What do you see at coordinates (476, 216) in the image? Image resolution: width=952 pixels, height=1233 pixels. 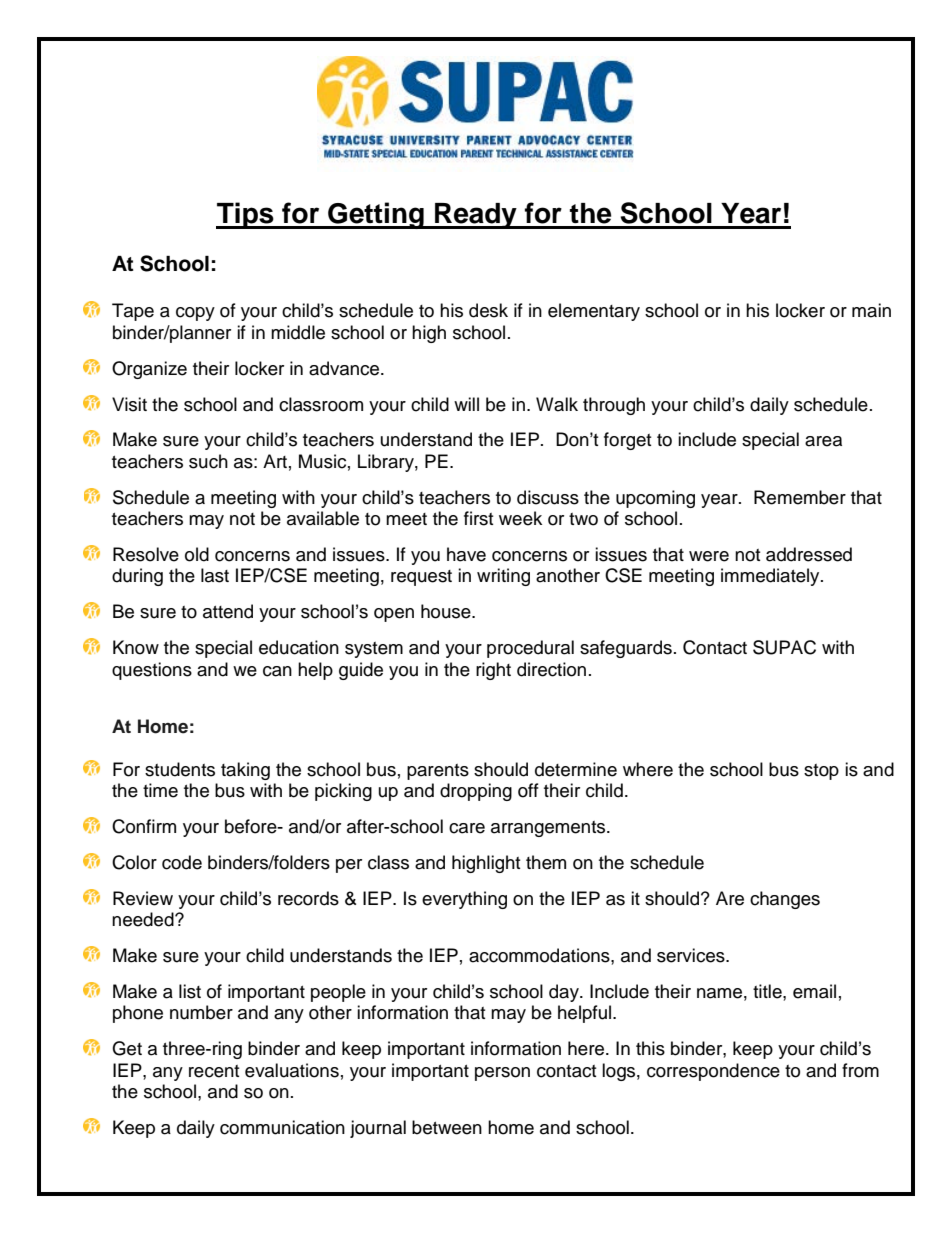 I see `Ready` at bounding box center [476, 216].
